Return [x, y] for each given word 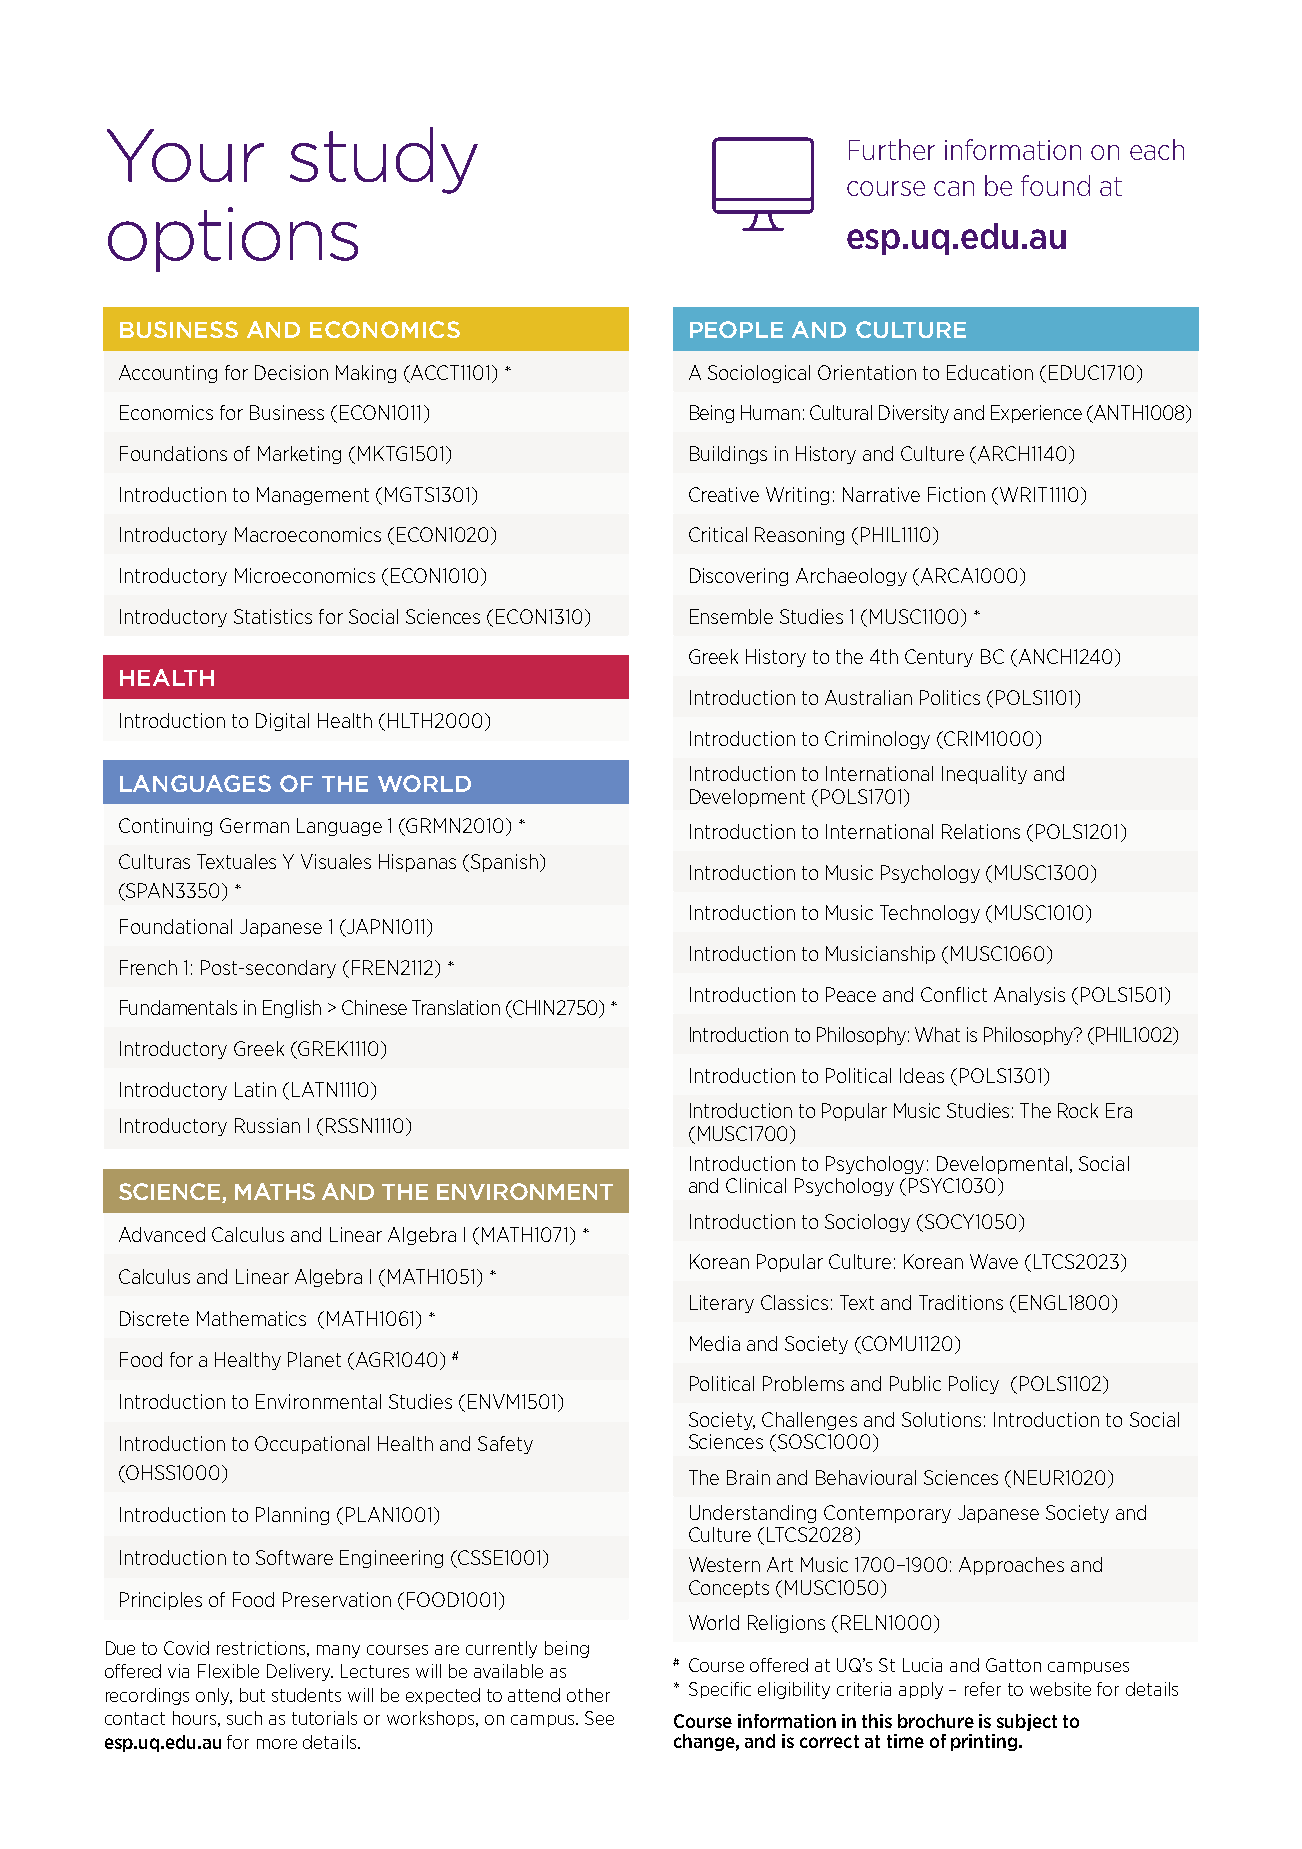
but [252, 1695]
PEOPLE [736, 329]
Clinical [756, 1185]
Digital [282, 722]
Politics [950, 697]
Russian [267, 1125]
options [233, 239]
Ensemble [731, 616]
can [954, 188]
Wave [994, 1261]
